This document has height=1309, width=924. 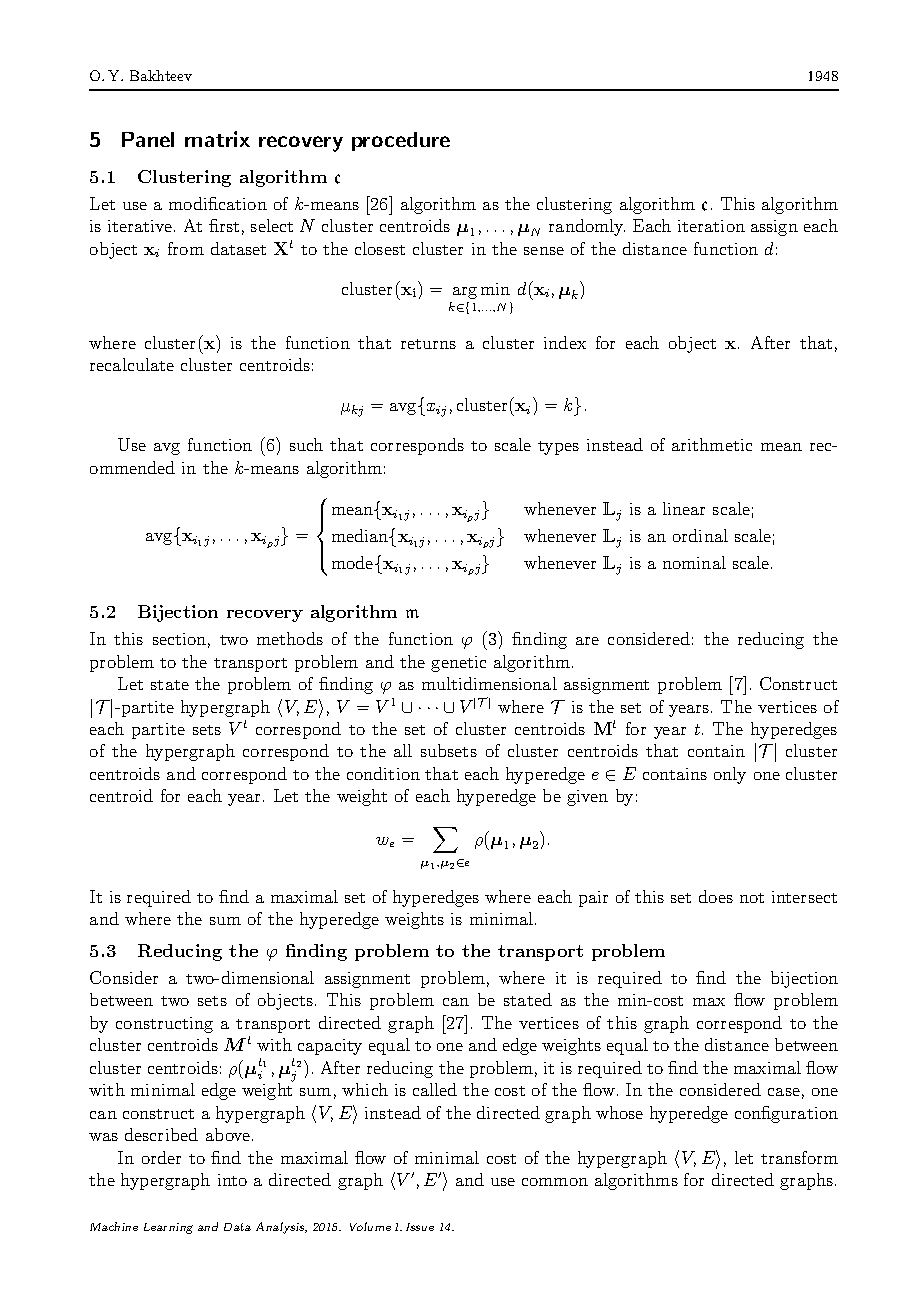 What do you see at coordinates (401, 141) in the document?
I see `procedure` at bounding box center [401, 141].
